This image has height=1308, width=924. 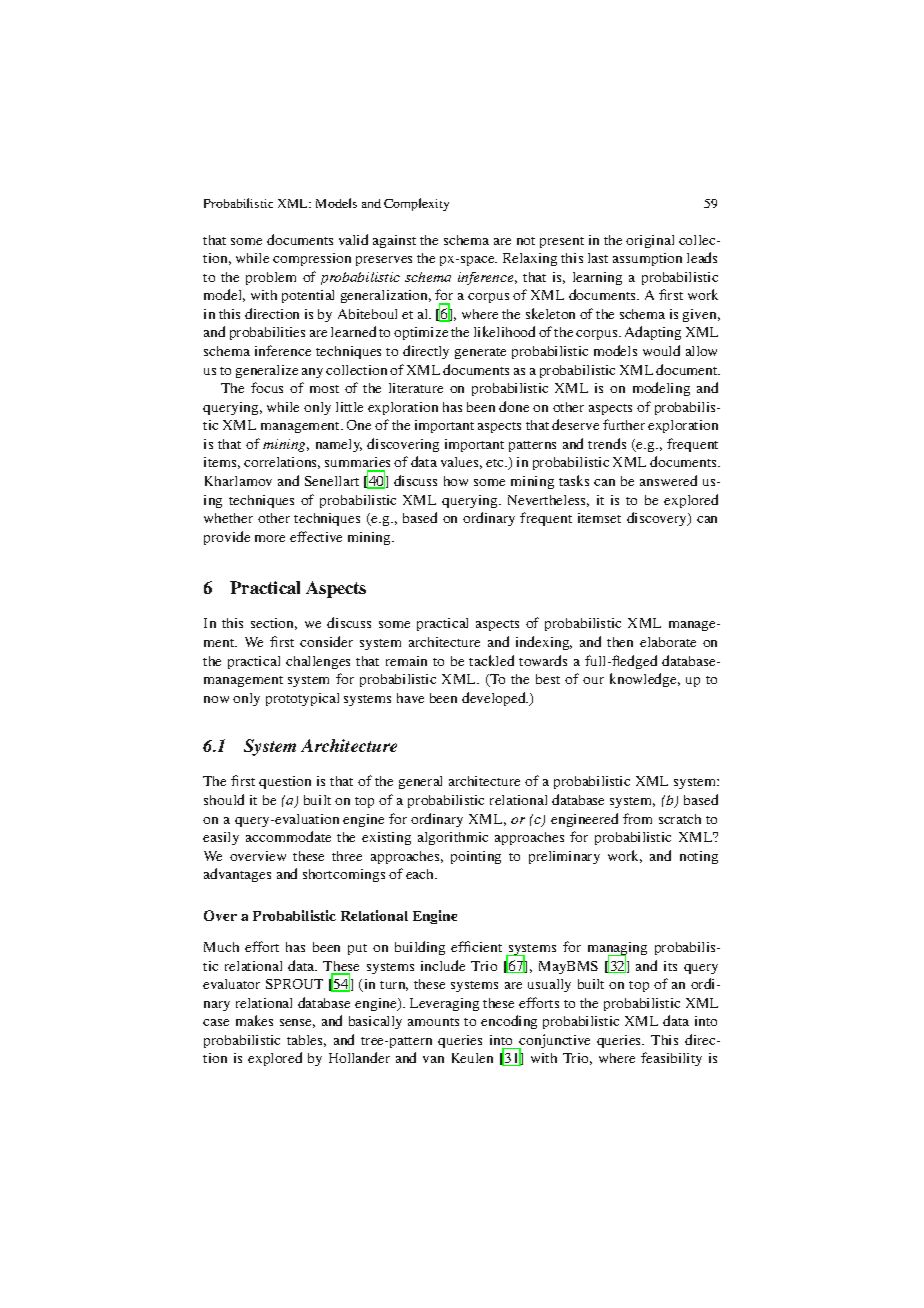 What do you see at coordinates (650, 241) in the image?
I see `original` at bounding box center [650, 241].
